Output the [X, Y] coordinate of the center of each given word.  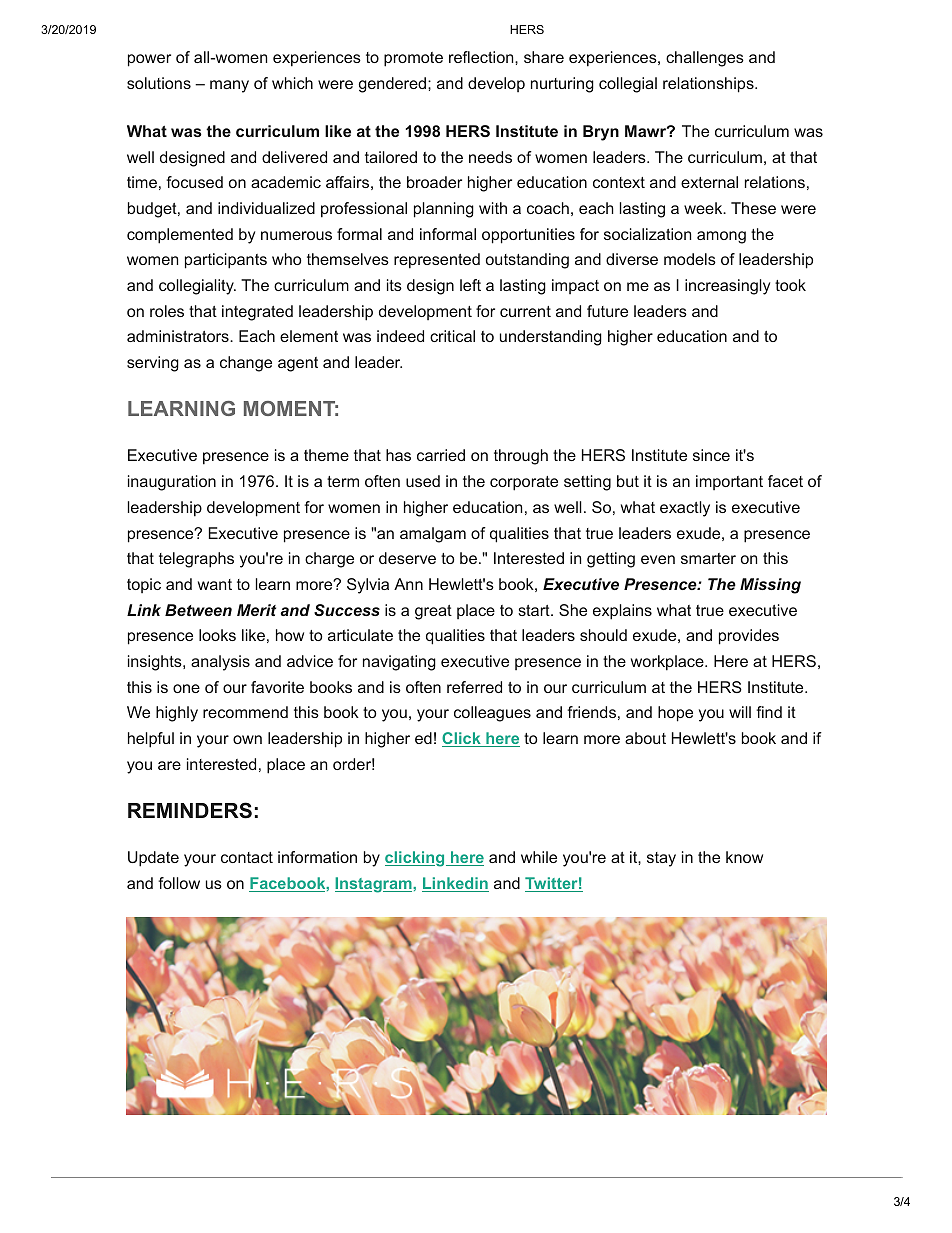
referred [474, 687]
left [470, 285]
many [229, 86]
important [729, 482]
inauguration [172, 483]
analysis [220, 663]
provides [749, 637]
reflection [482, 57]
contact [247, 857]
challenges [705, 59]
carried [441, 455]
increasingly [727, 287]
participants [226, 261]
